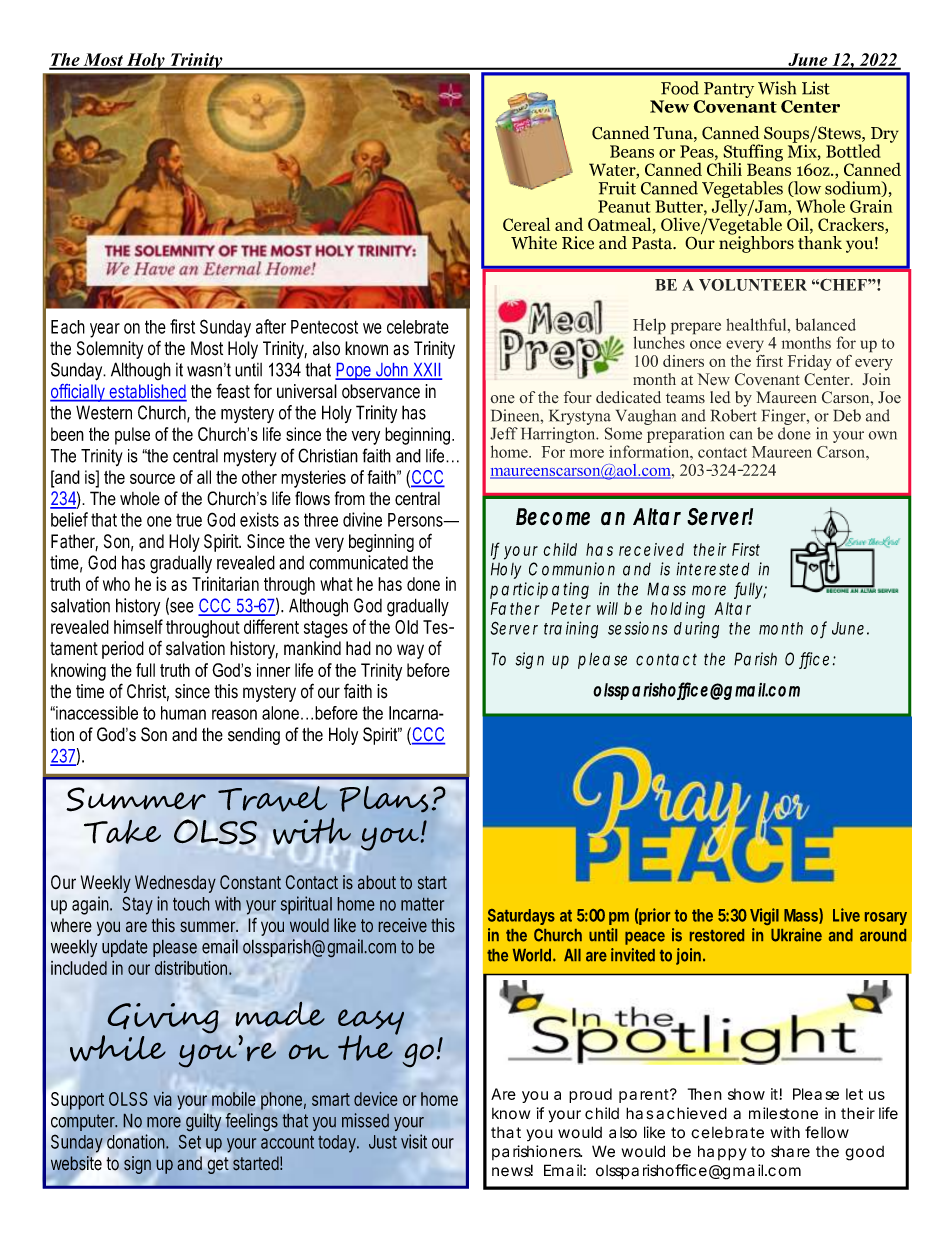 This screenshot has width=952, height=1233. I want to click on Trinitarian, so click(225, 584).
